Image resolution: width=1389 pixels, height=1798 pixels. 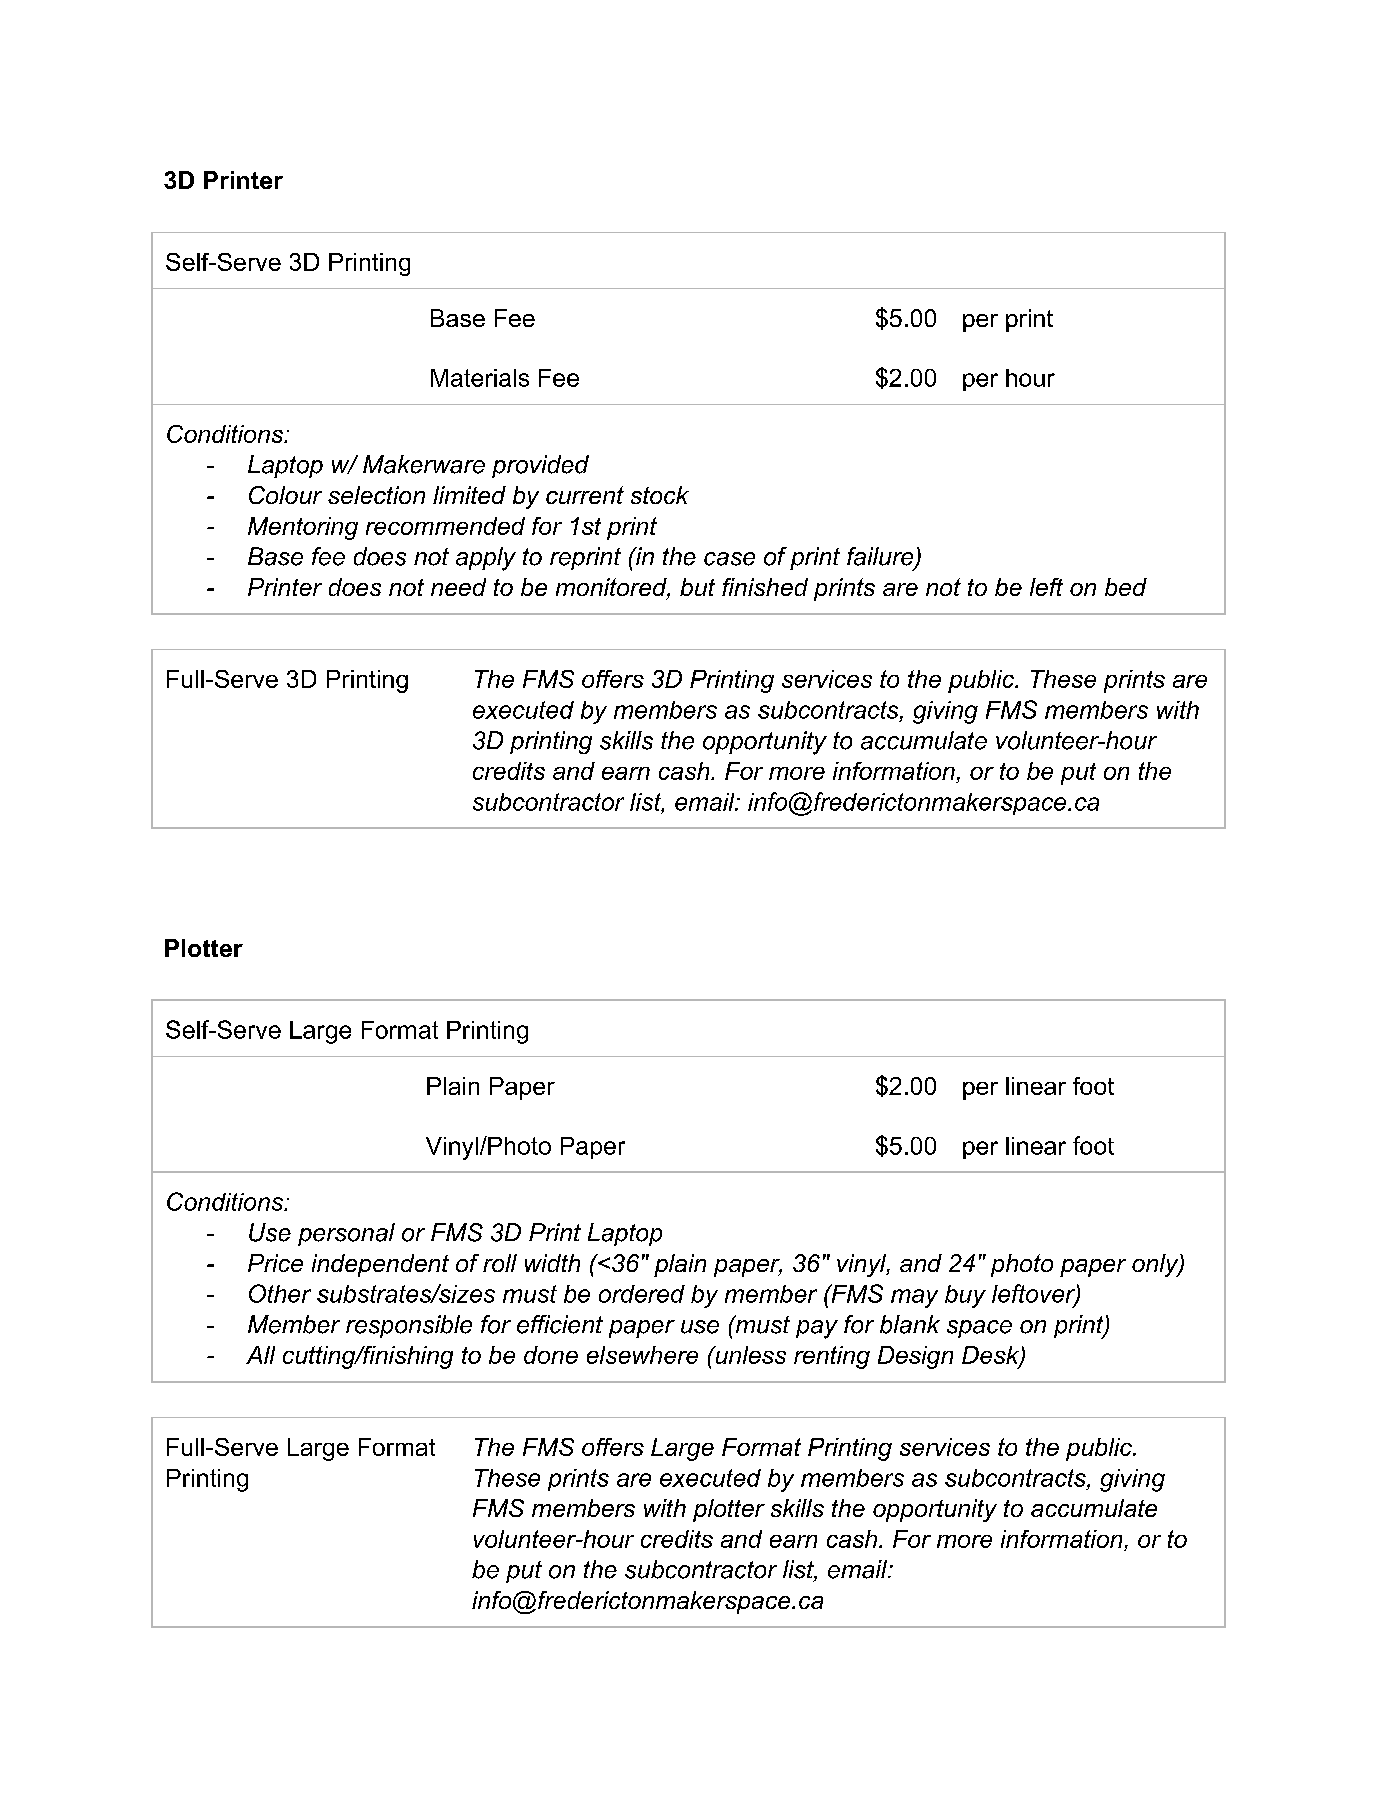 I want to click on Materials, so click(x=480, y=378).
